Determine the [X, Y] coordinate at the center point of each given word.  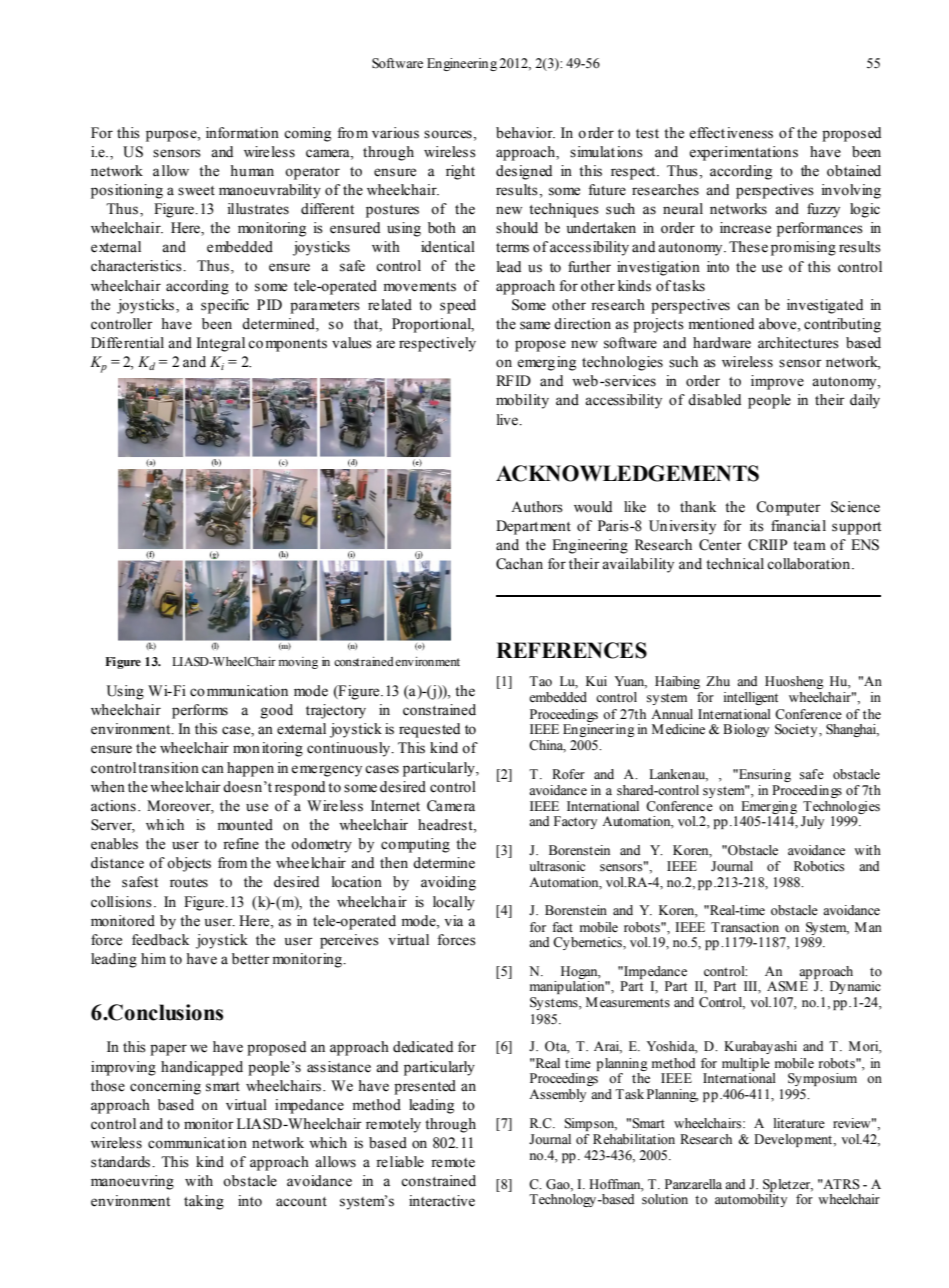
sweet [196, 191]
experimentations [743, 153]
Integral [220, 344]
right [460, 172]
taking [204, 1202]
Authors [537, 507]
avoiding [448, 883]
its [757, 526]
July [812, 822]
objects [189, 864]
